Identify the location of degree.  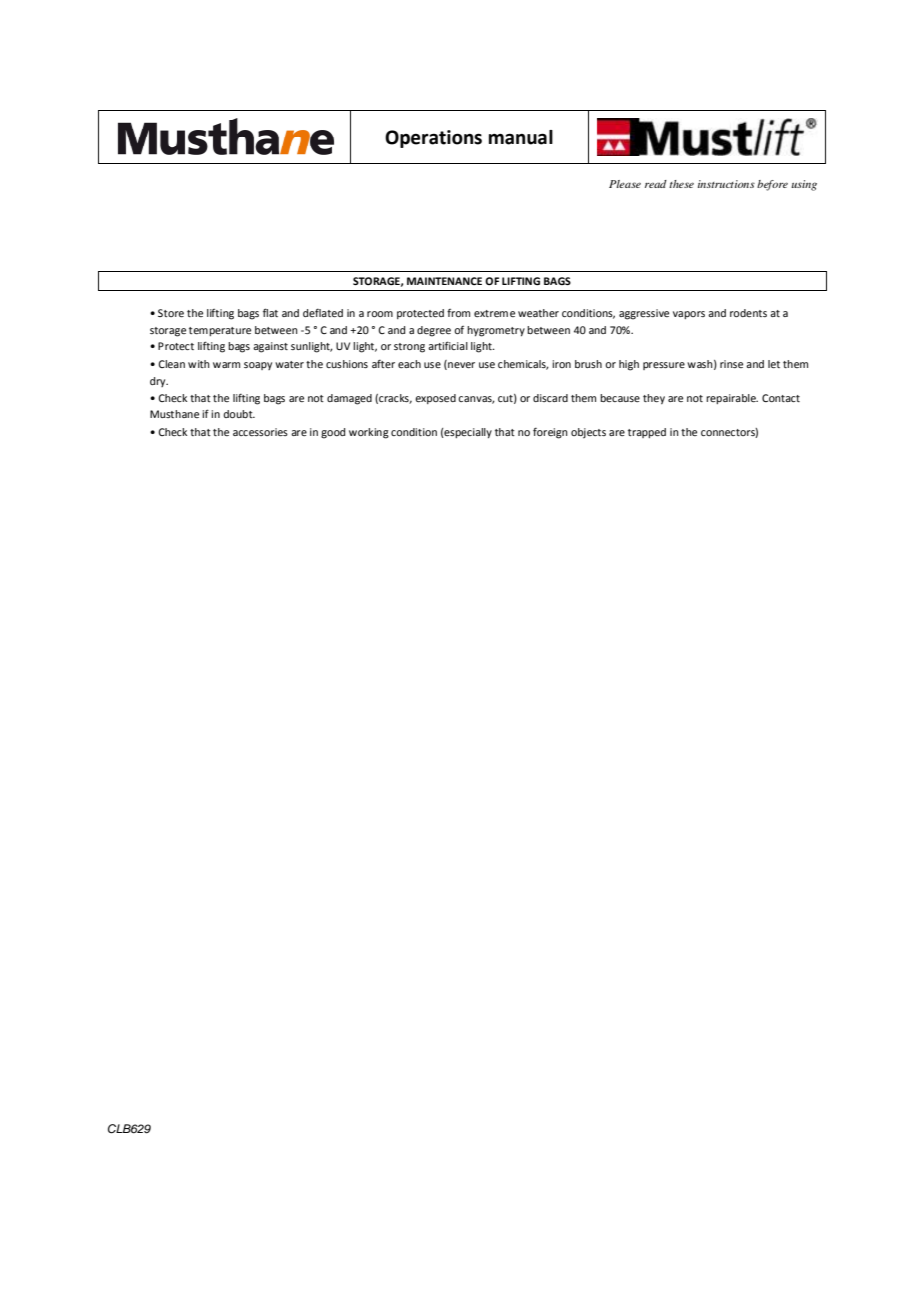
(434, 331).
